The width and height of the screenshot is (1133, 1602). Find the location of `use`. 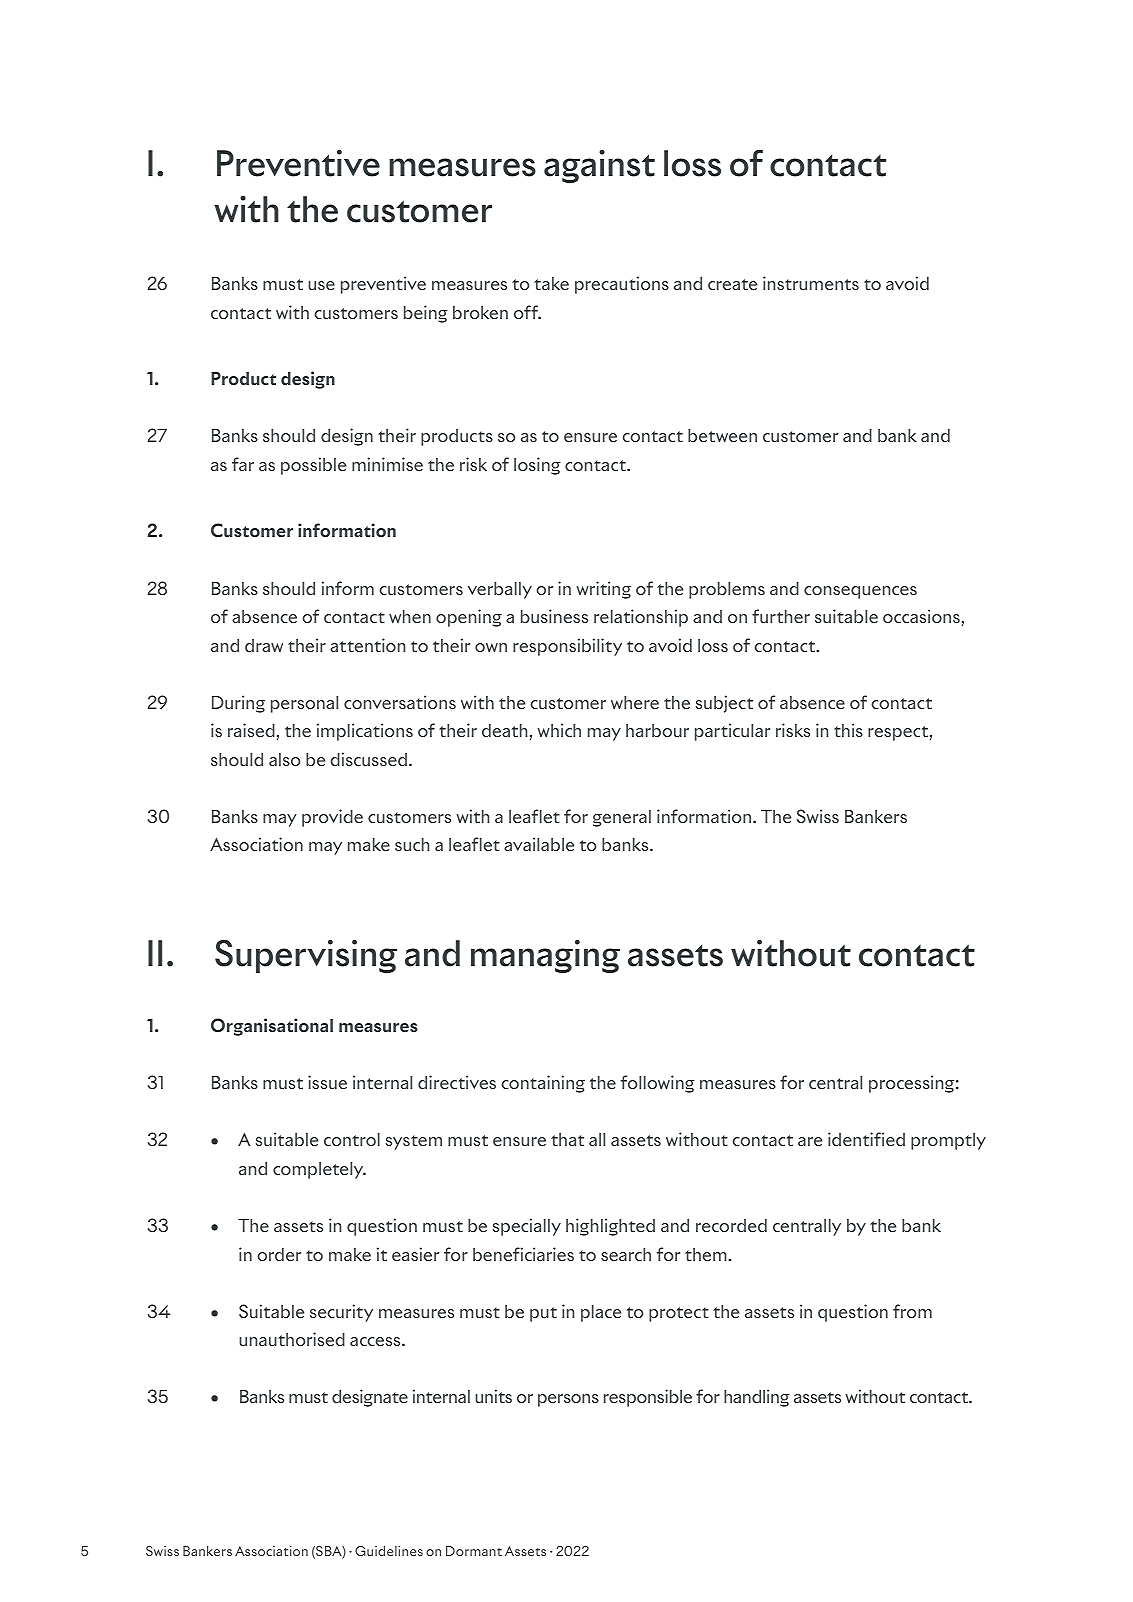

use is located at coordinates (321, 285).
